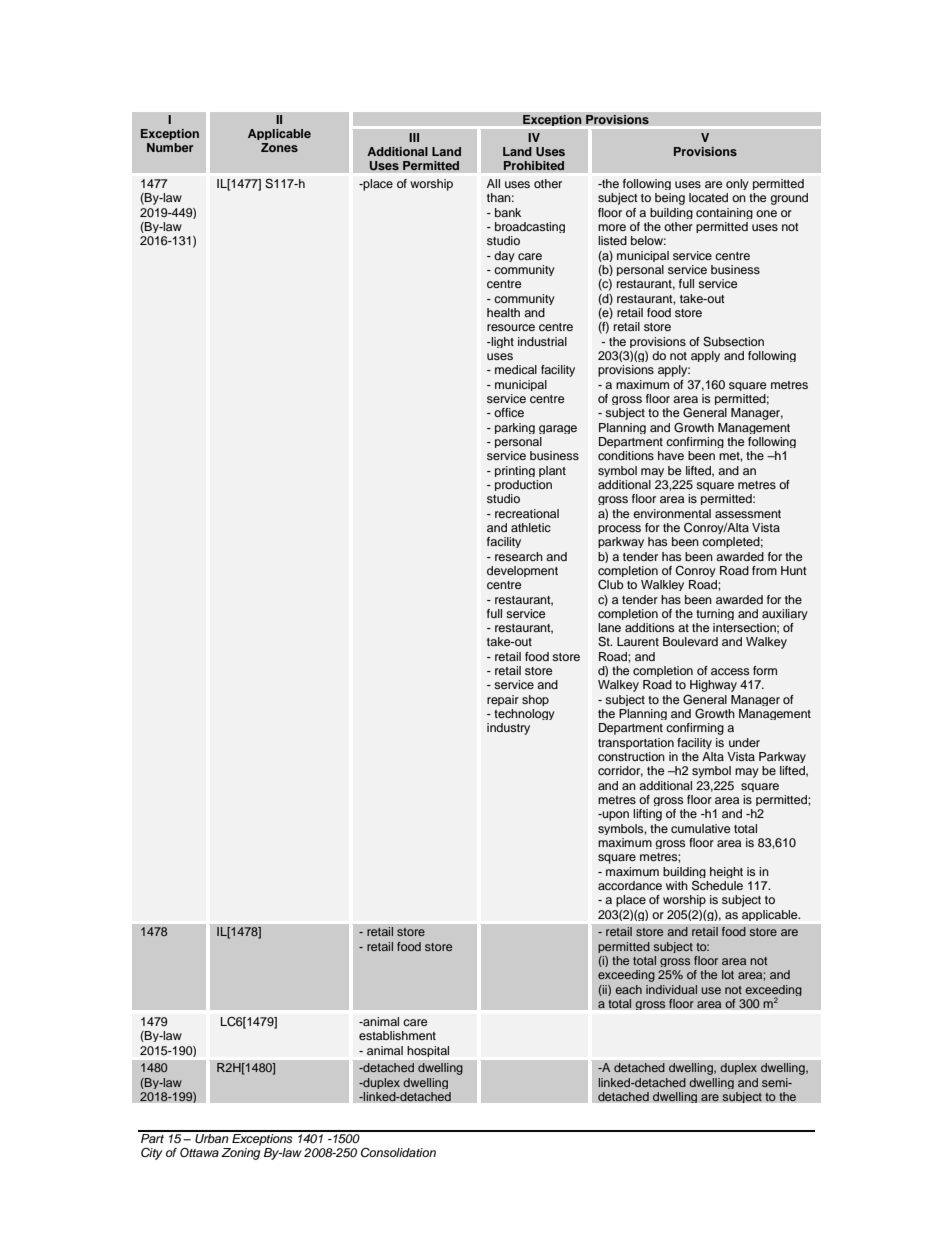  What do you see at coordinates (398, 1153) in the page?
I see `Consolidation` at bounding box center [398, 1153].
